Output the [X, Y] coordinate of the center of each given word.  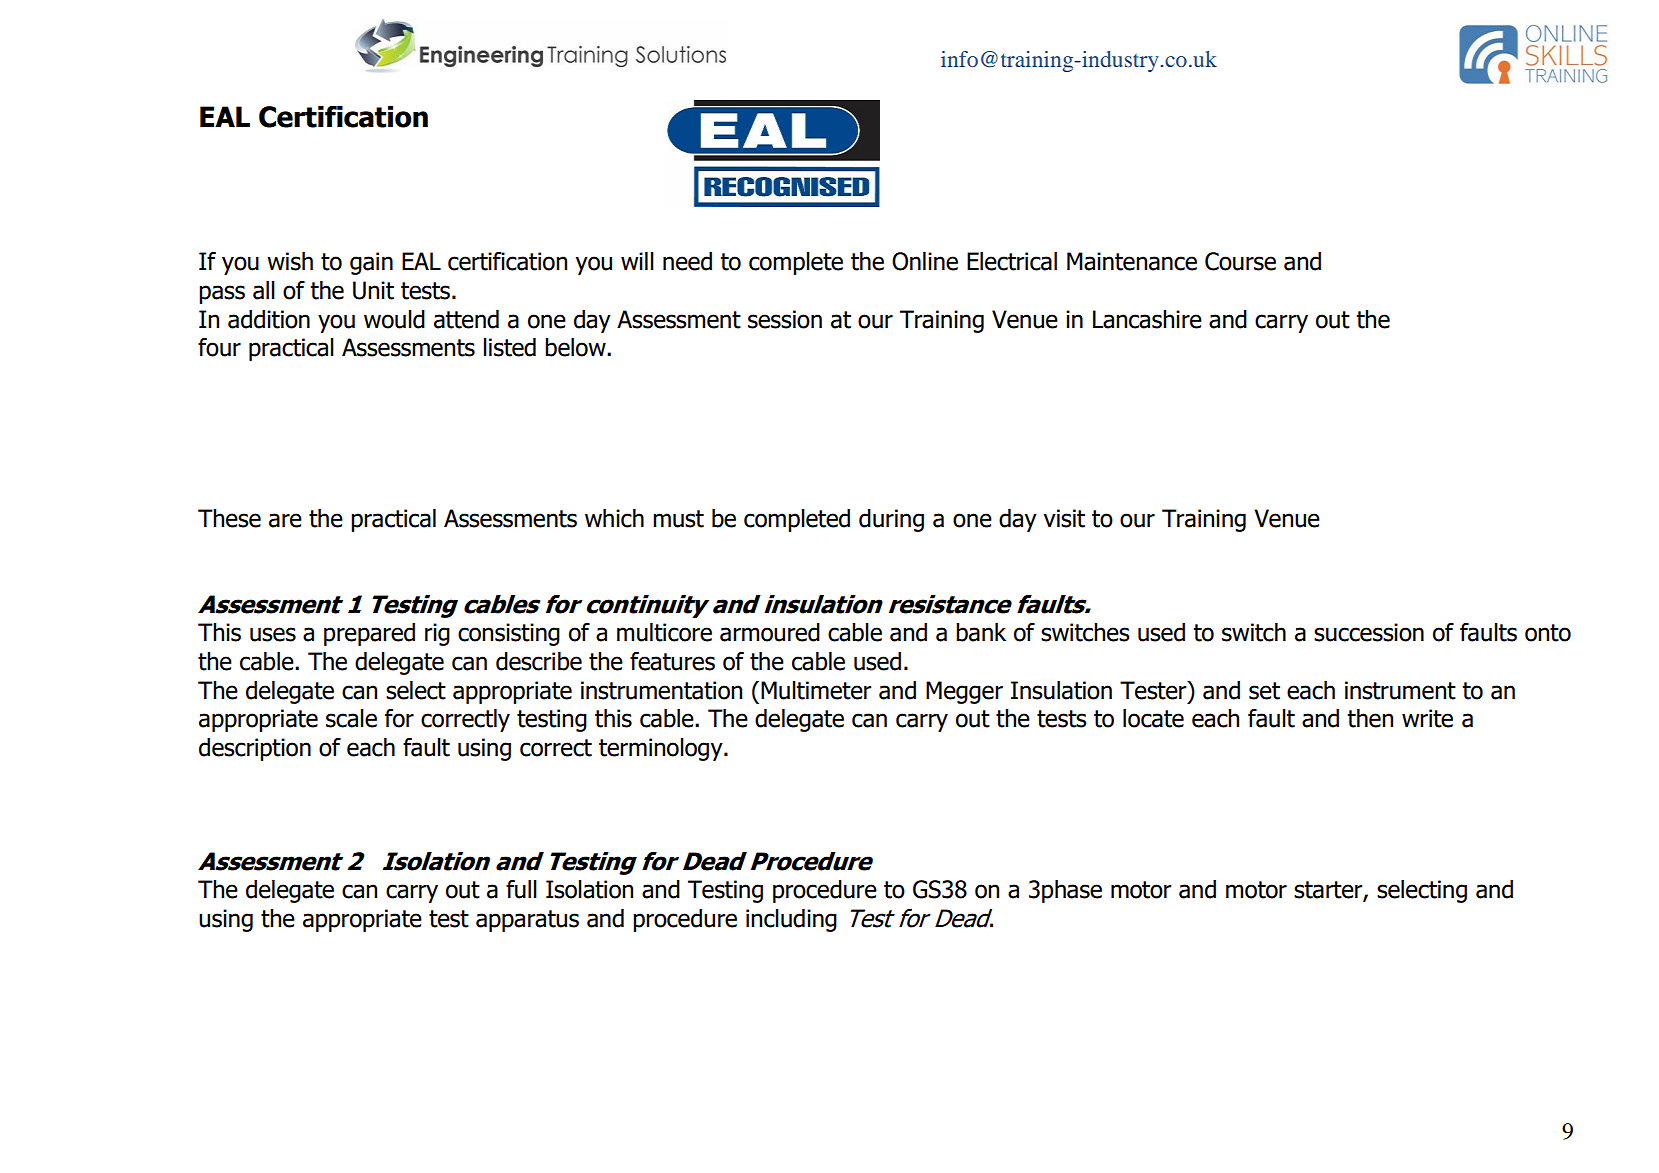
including [791, 920]
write [1427, 718]
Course [1240, 261]
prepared [369, 634]
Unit [373, 290]
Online [925, 261]
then [1370, 718]
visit [1064, 518]
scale [351, 718]
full [521, 889]
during [891, 520]
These [229, 518]
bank [981, 632]
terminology [662, 749]
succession [1369, 632]
